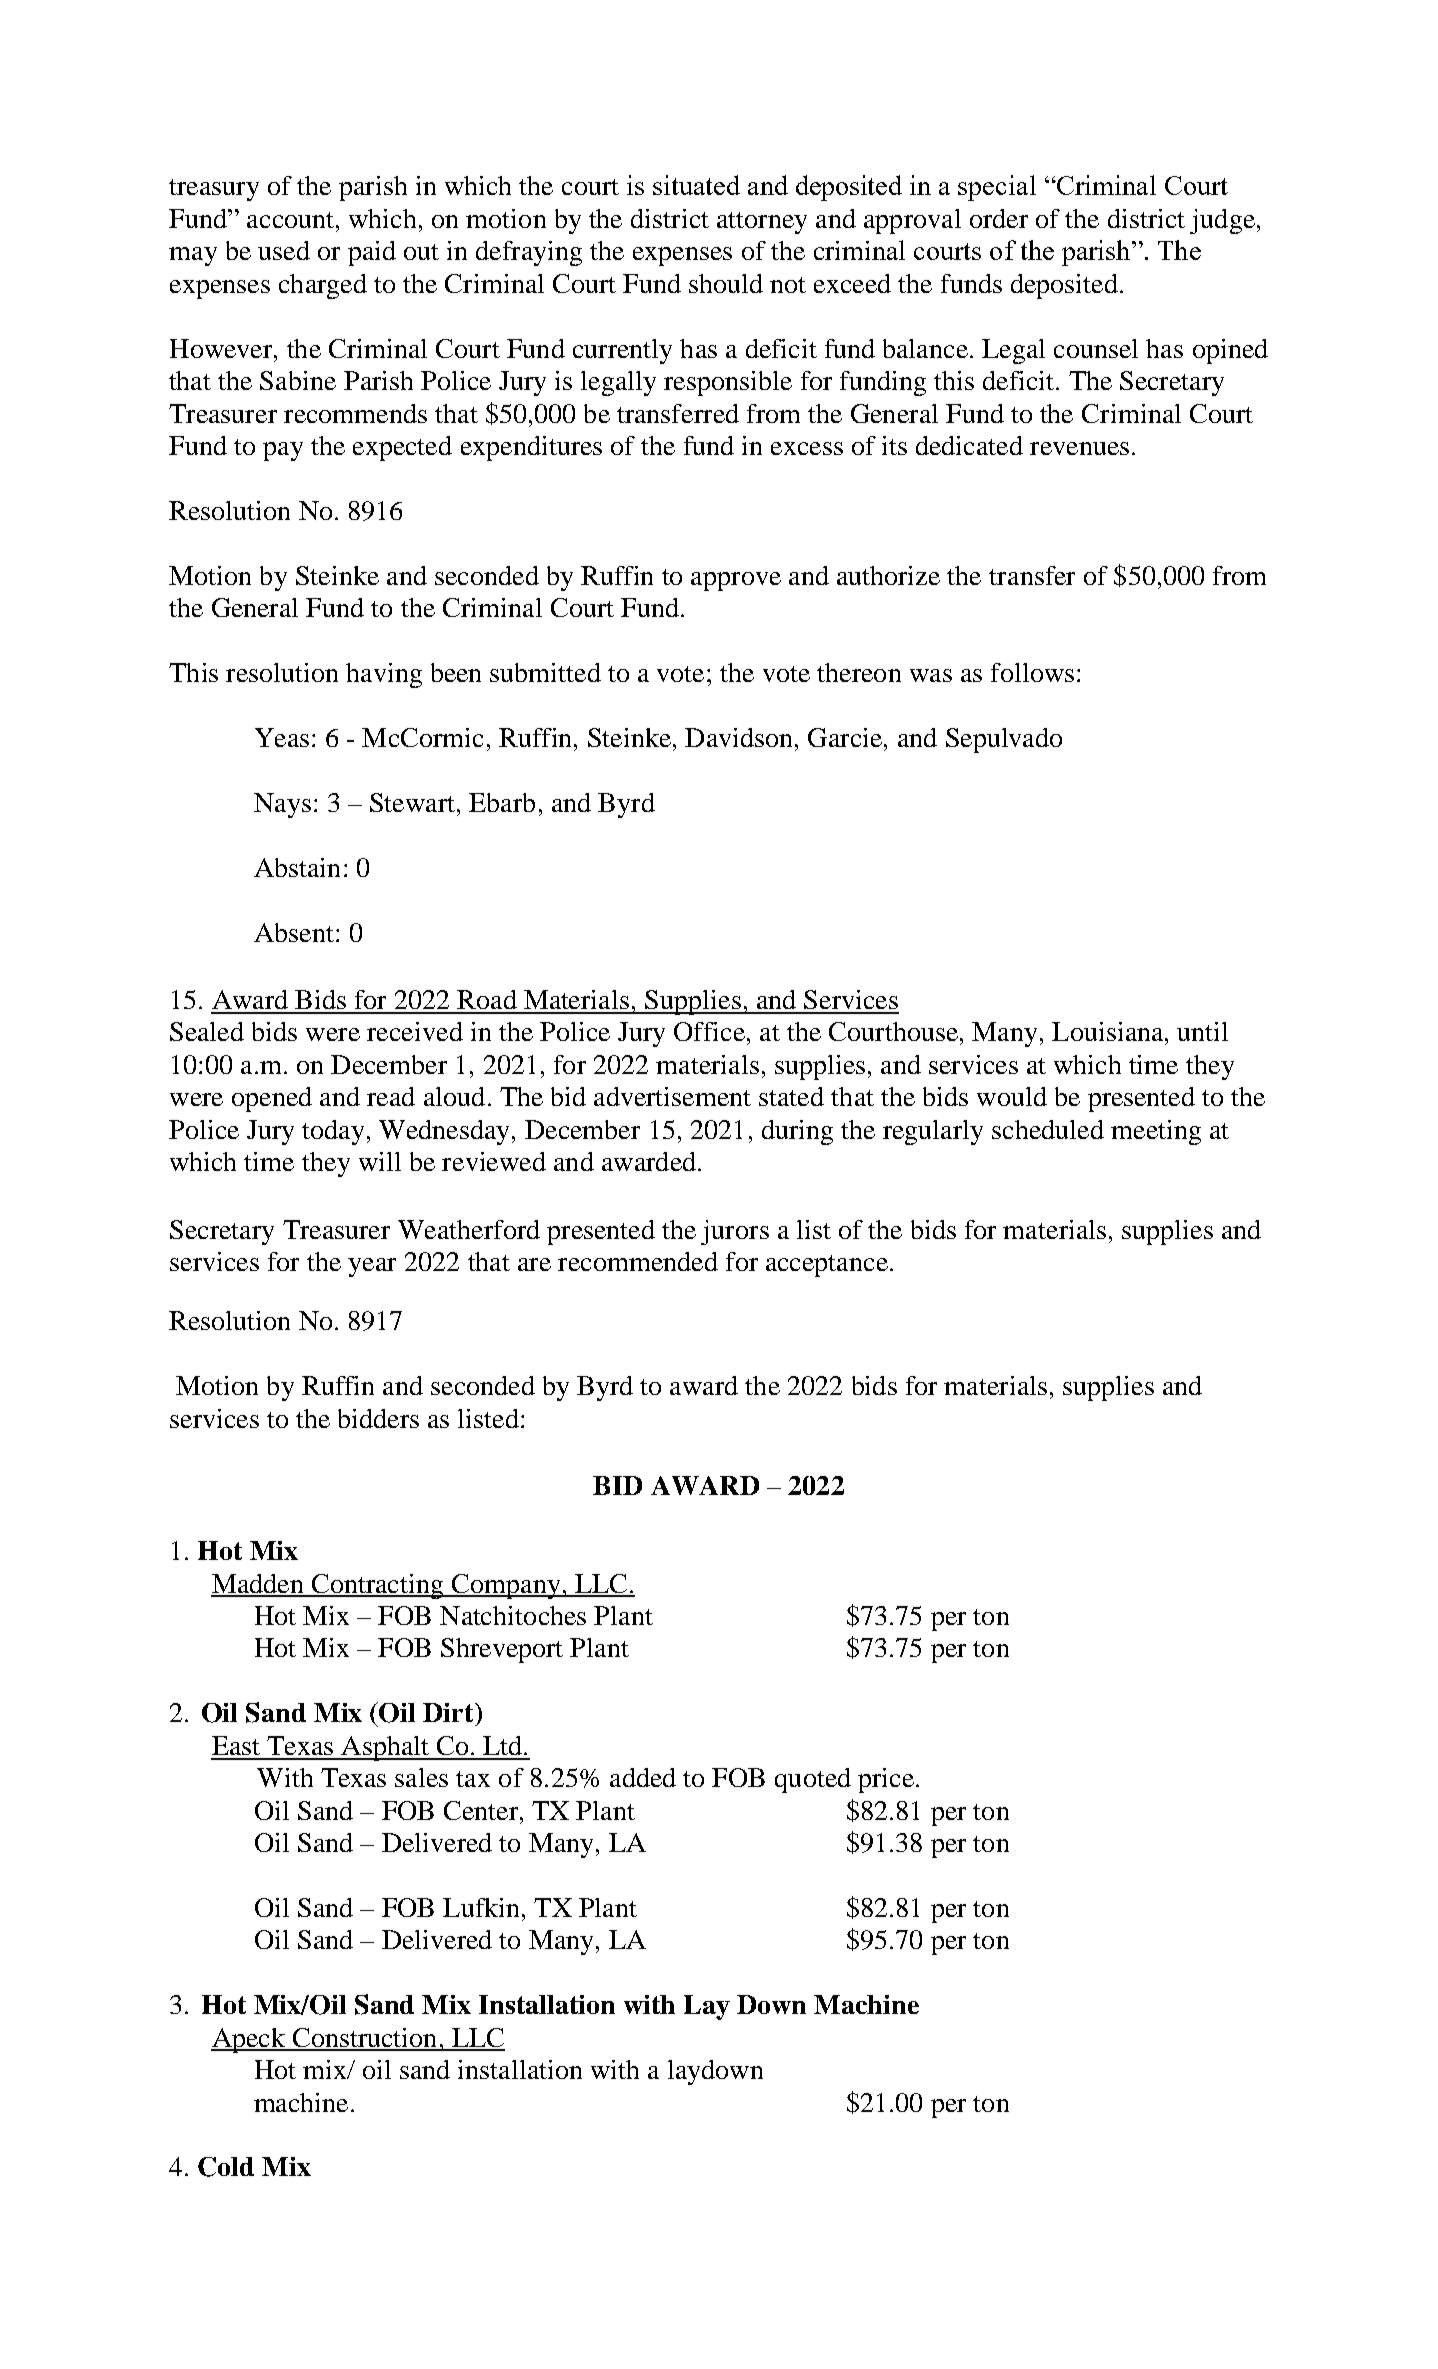 The width and height of the screenshot is (1438, 2369). What do you see at coordinates (284, 250) in the screenshot?
I see `used` at bounding box center [284, 250].
